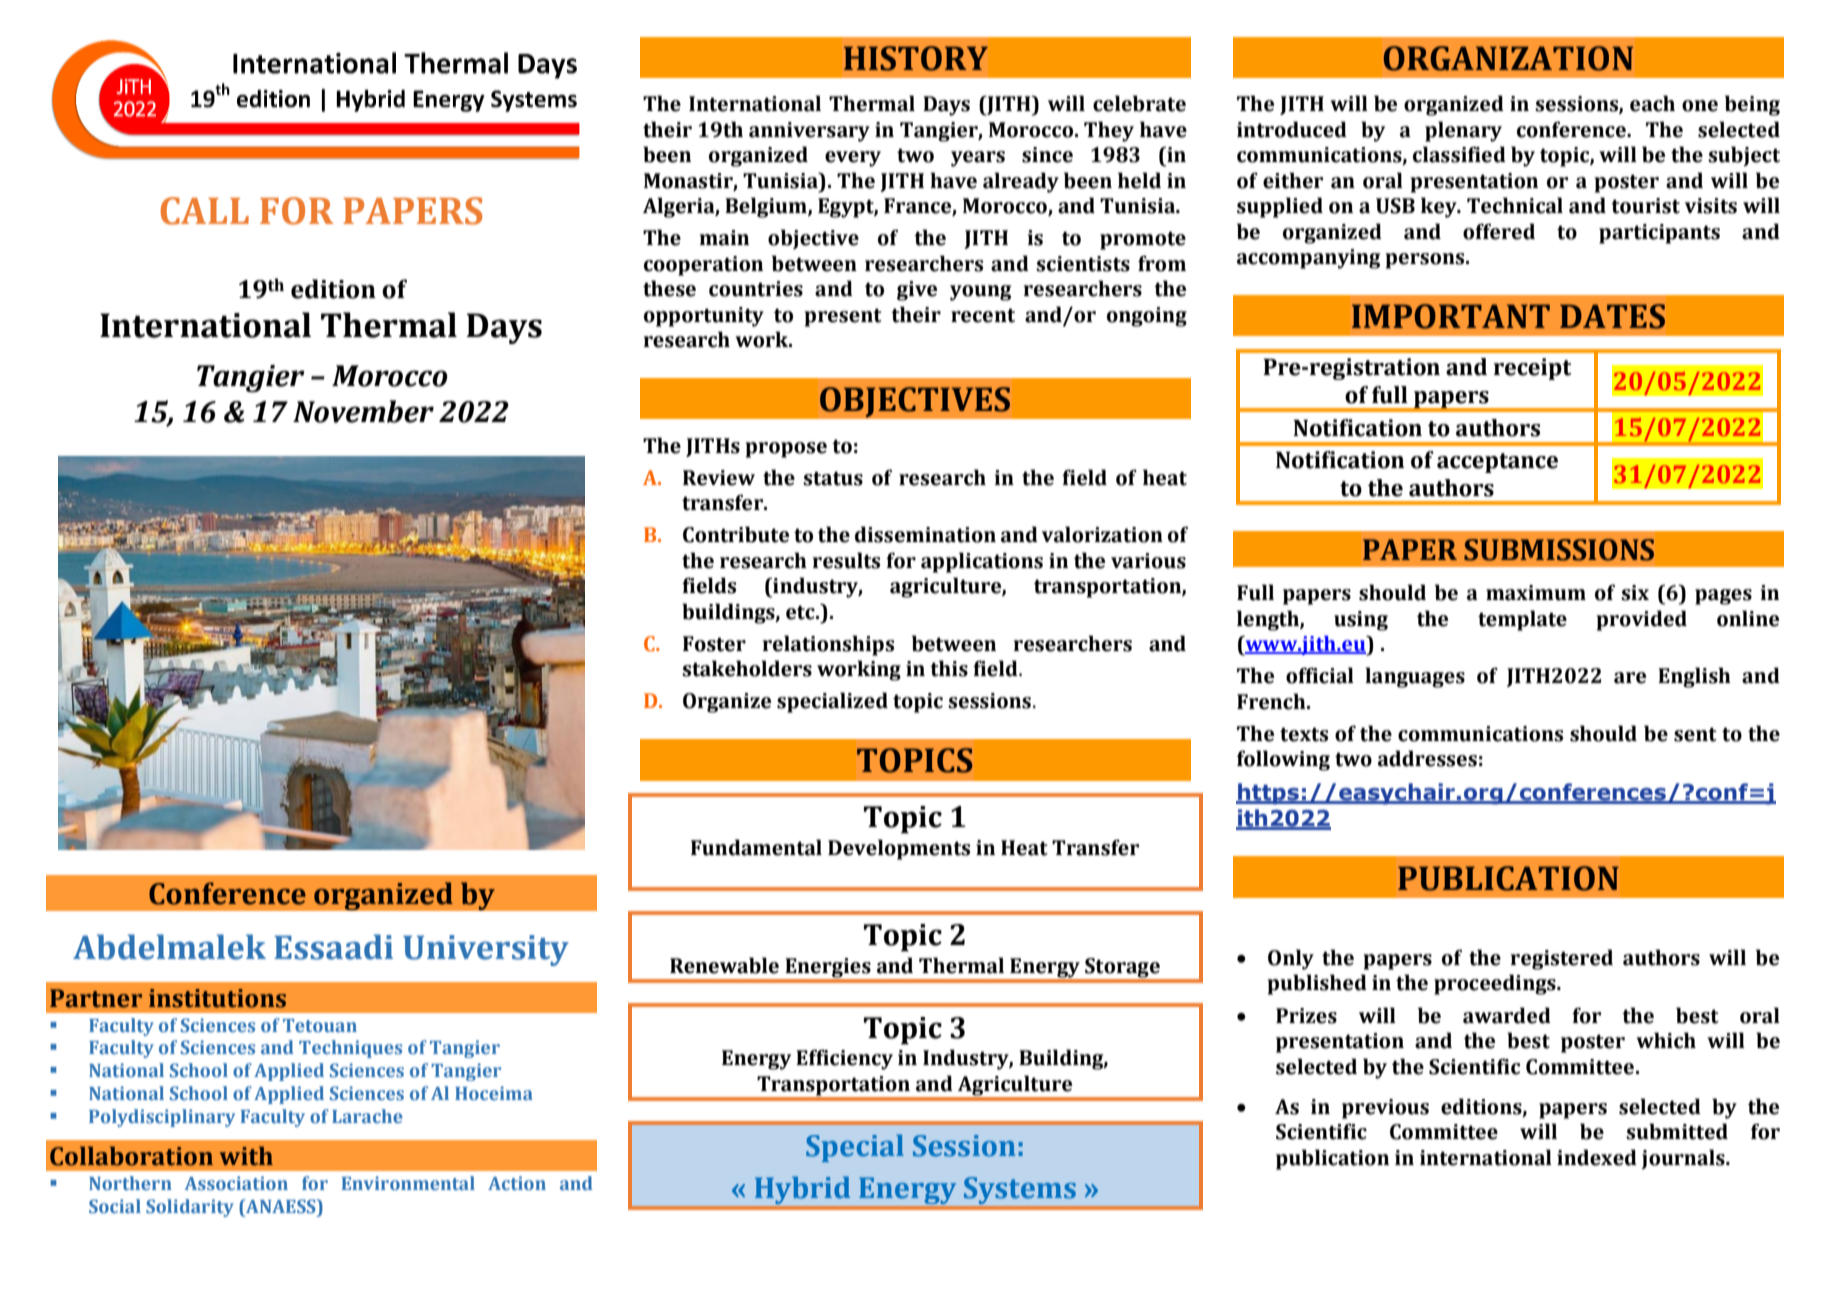  Describe the element at coordinates (828, 645) in the document. I see `relationships` at that location.
